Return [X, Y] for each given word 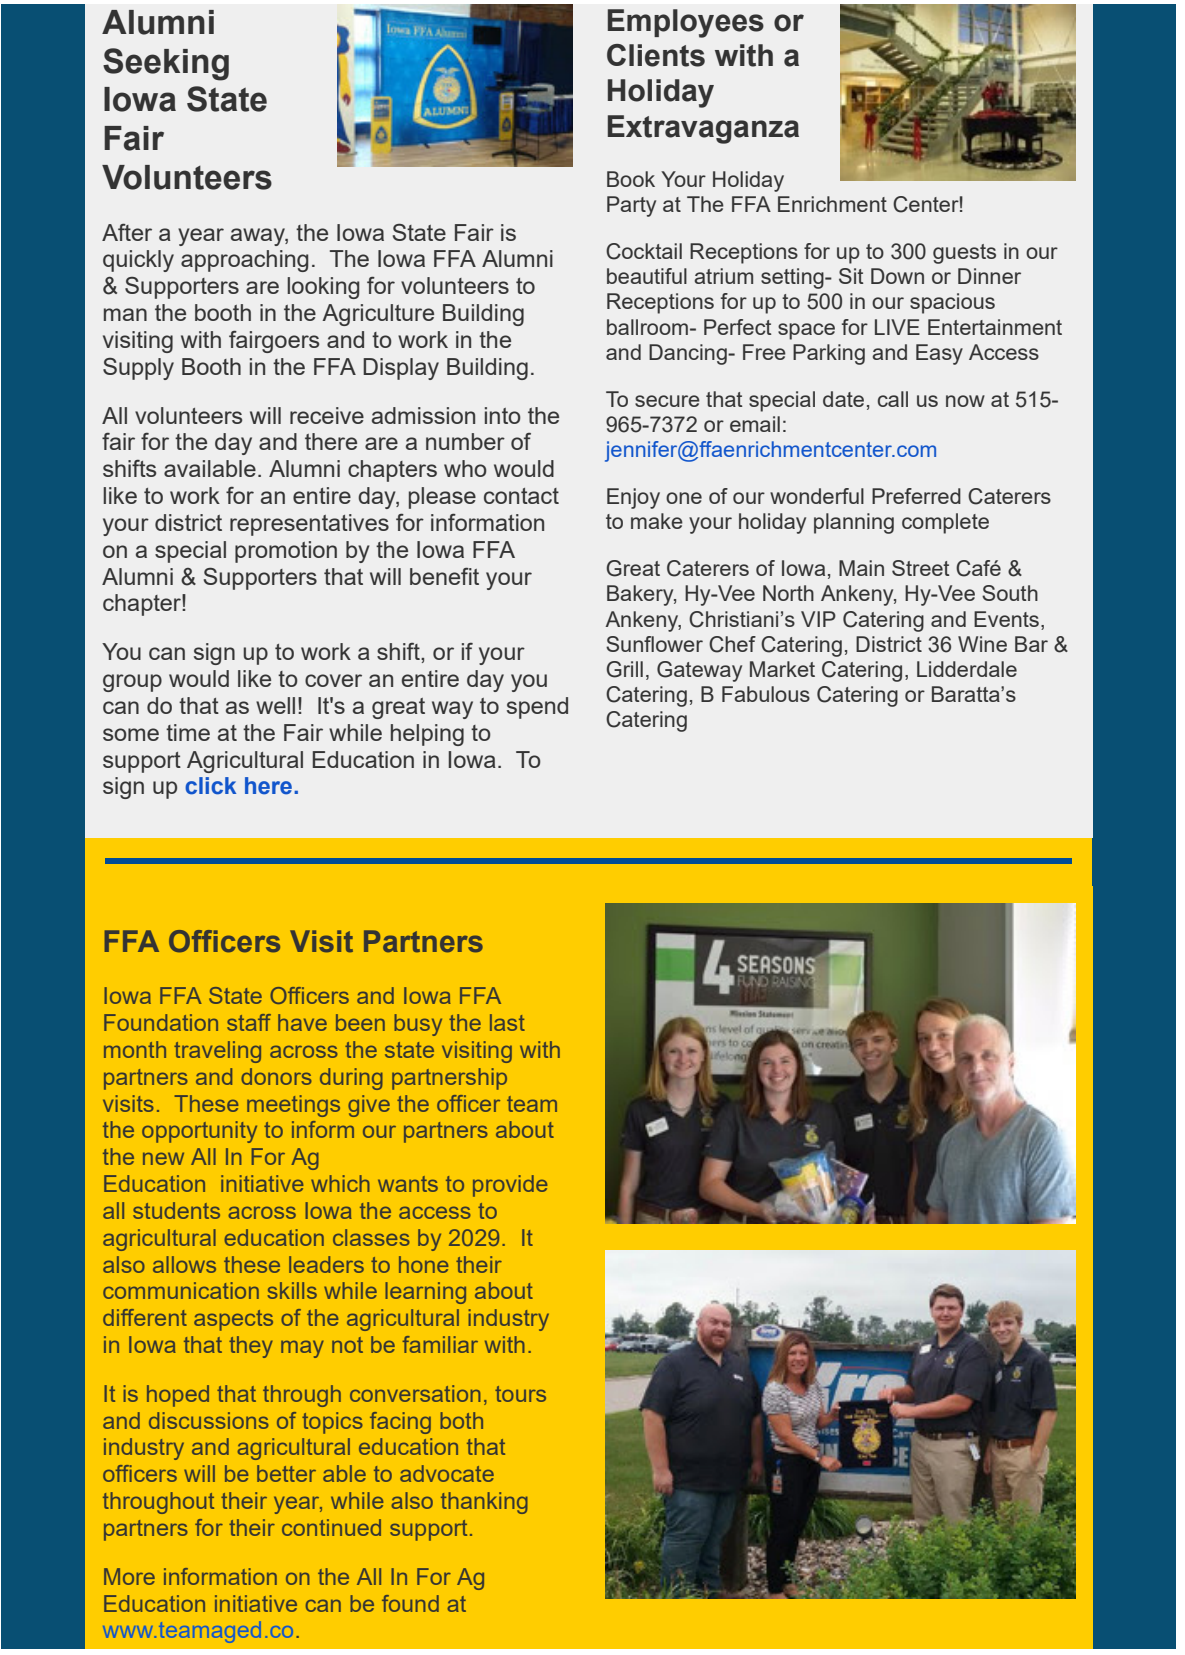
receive [327, 415]
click [210, 786]
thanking [484, 1503]
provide [510, 1186]
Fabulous [766, 694]
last [507, 1022]
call [893, 399]
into [503, 415]
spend [537, 708]
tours [520, 1394]
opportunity [199, 1132]
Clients [656, 55]
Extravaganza [703, 129]
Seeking [166, 64]
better [286, 1473]
